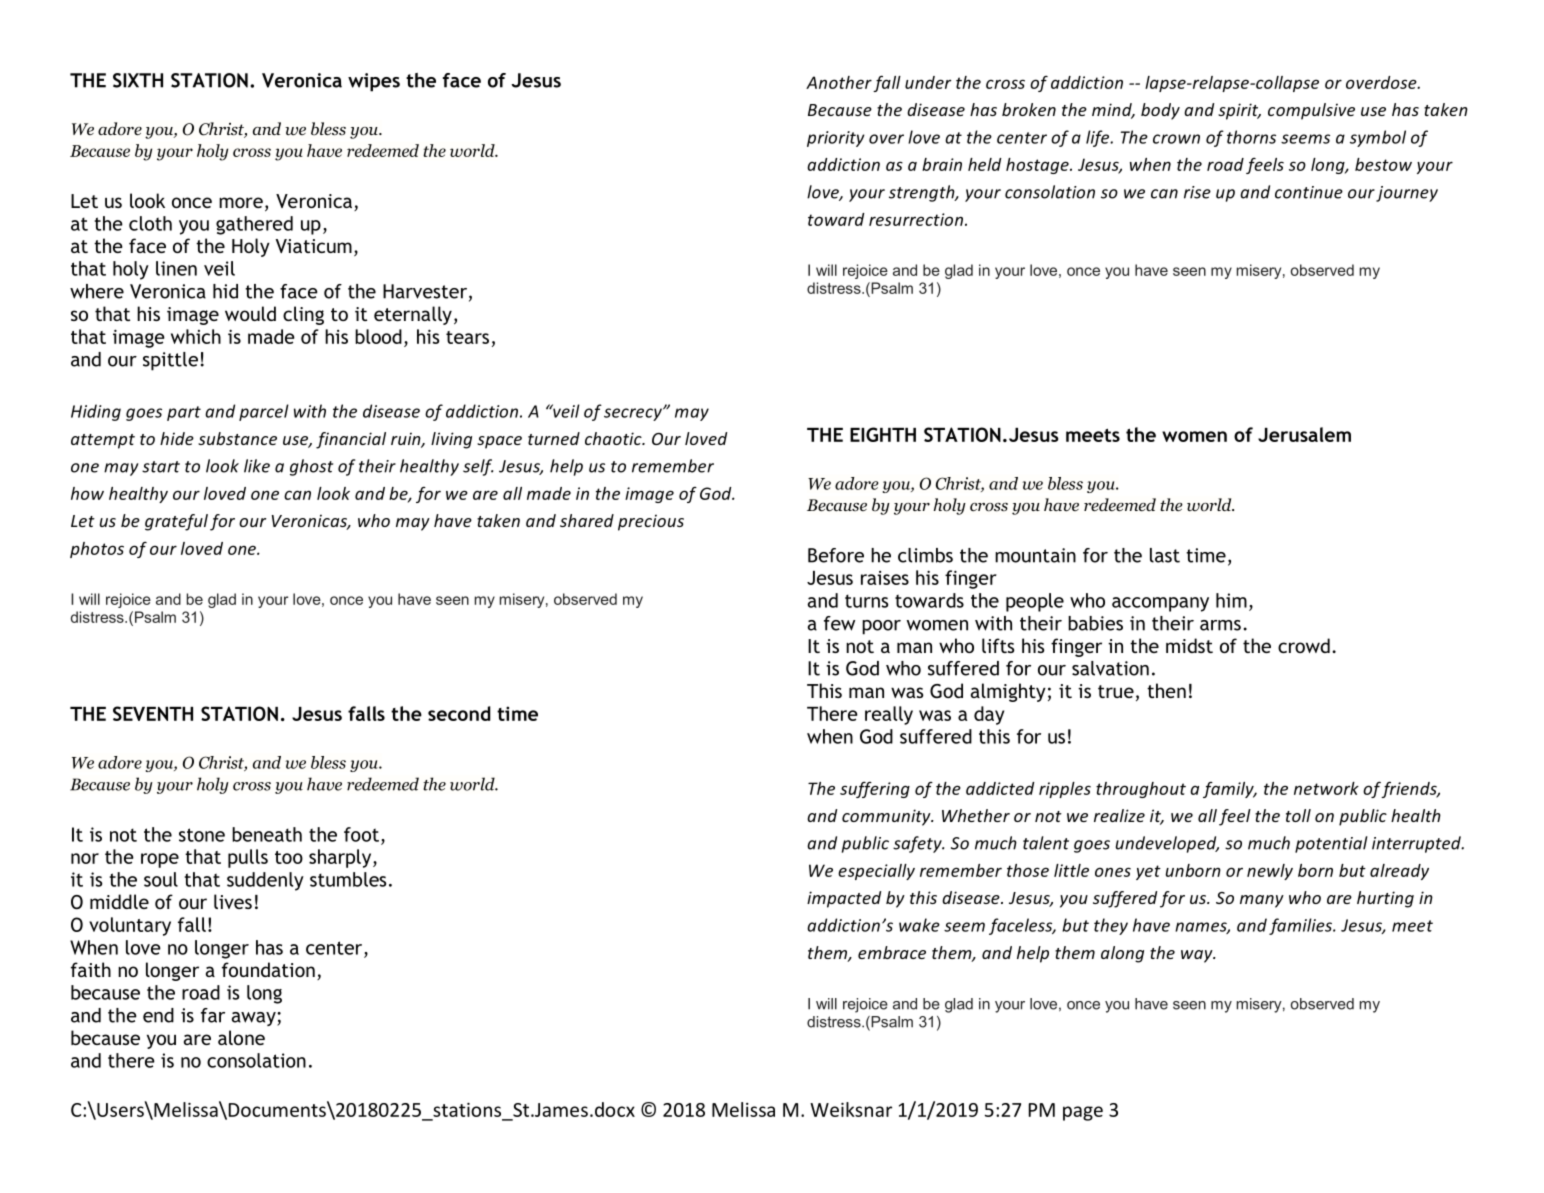  What do you see at coordinates (1239, 111) in the screenshot?
I see `spirit` at bounding box center [1239, 111].
